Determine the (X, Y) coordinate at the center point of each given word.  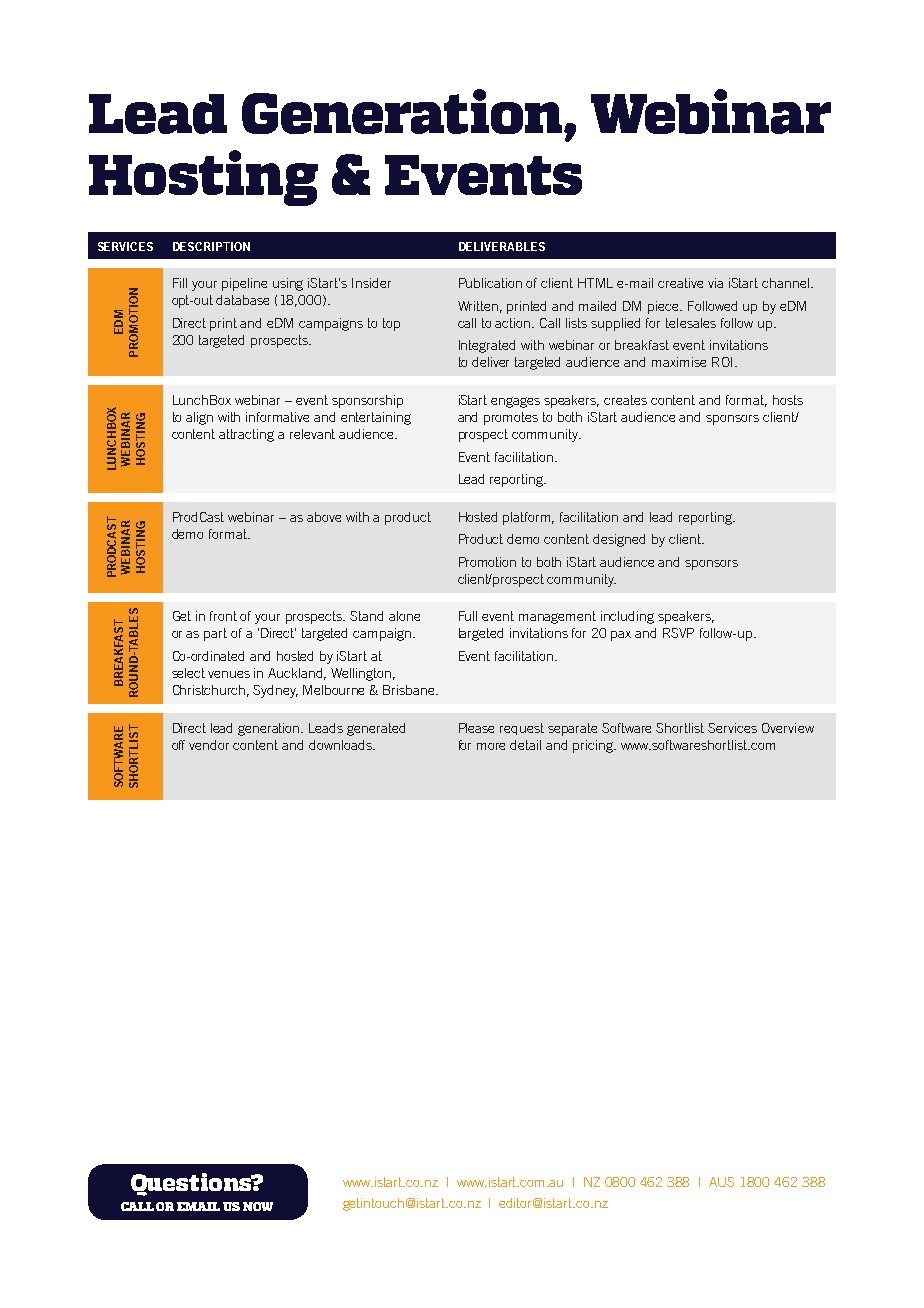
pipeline (244, 284)
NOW (258, 1206)
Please (476, 728)
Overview (788, 728)
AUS (721, 1182)
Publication (490, 283)
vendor (209, 745)
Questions (192, 1184)
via (715, 283)
